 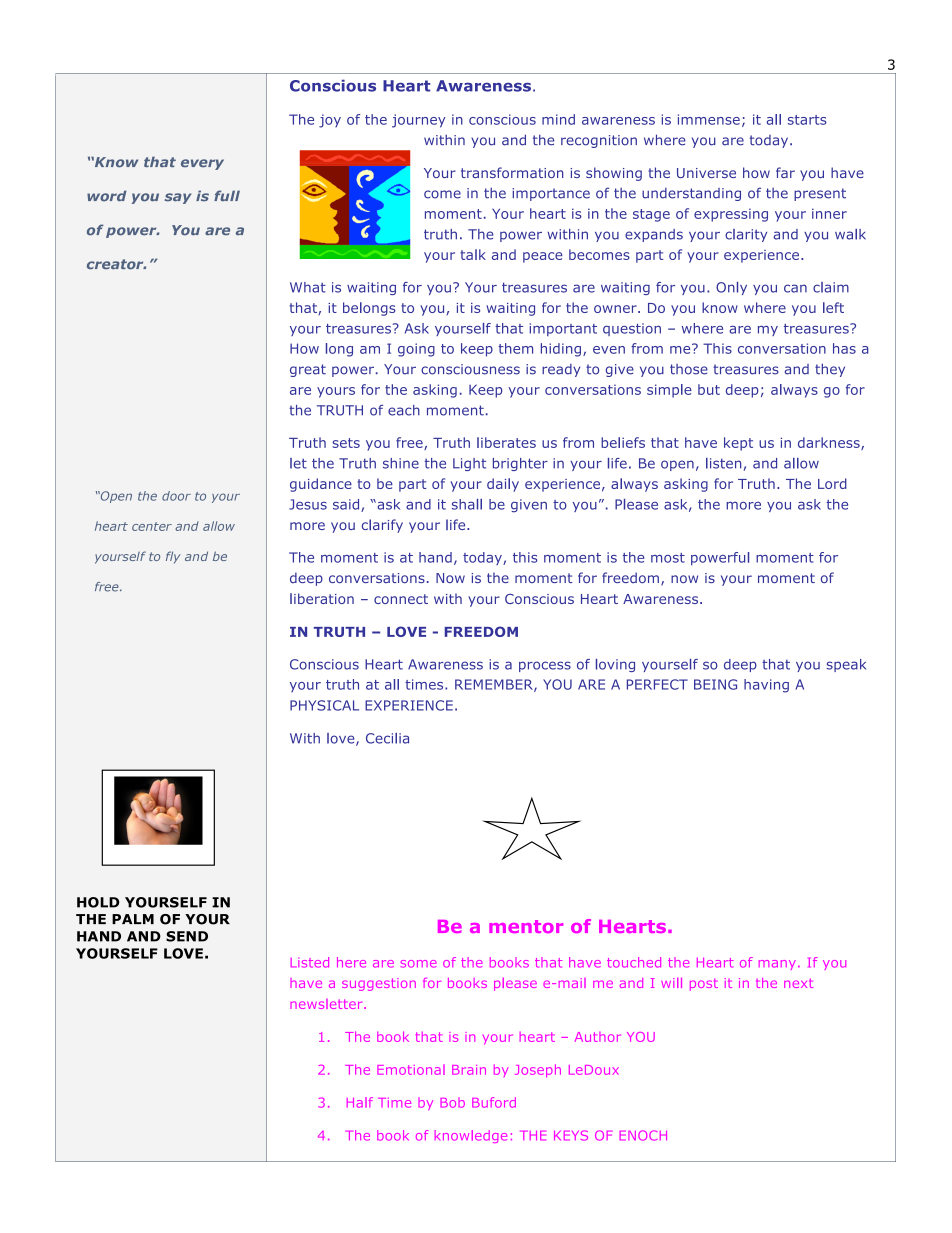 What do you see at coordinates (785, 172) in the document?
I see `far` at bounding box center [785, 172].
